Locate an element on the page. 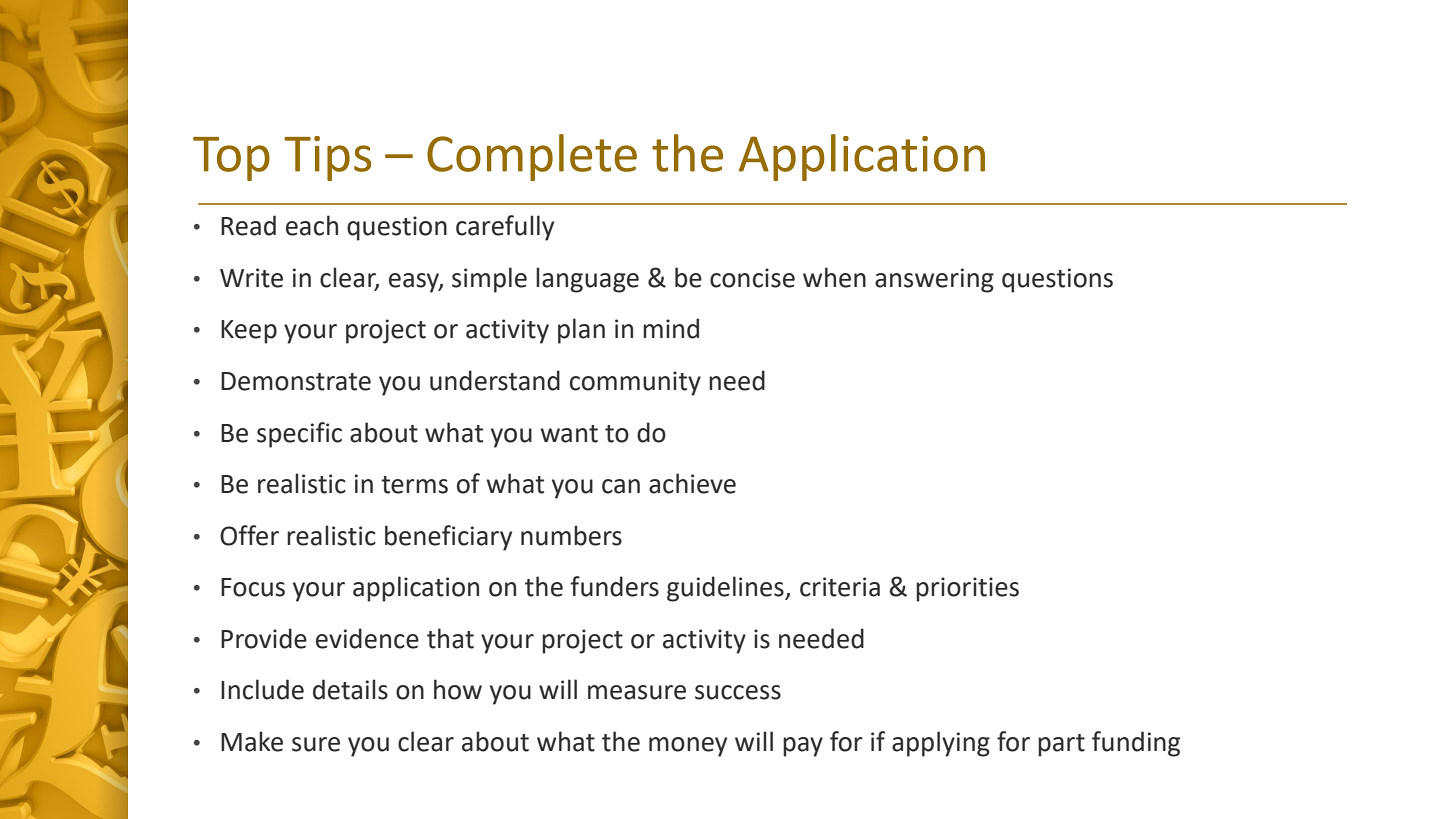 This image has height=819, width=1456. Make is located at coordinates (252, 741).
